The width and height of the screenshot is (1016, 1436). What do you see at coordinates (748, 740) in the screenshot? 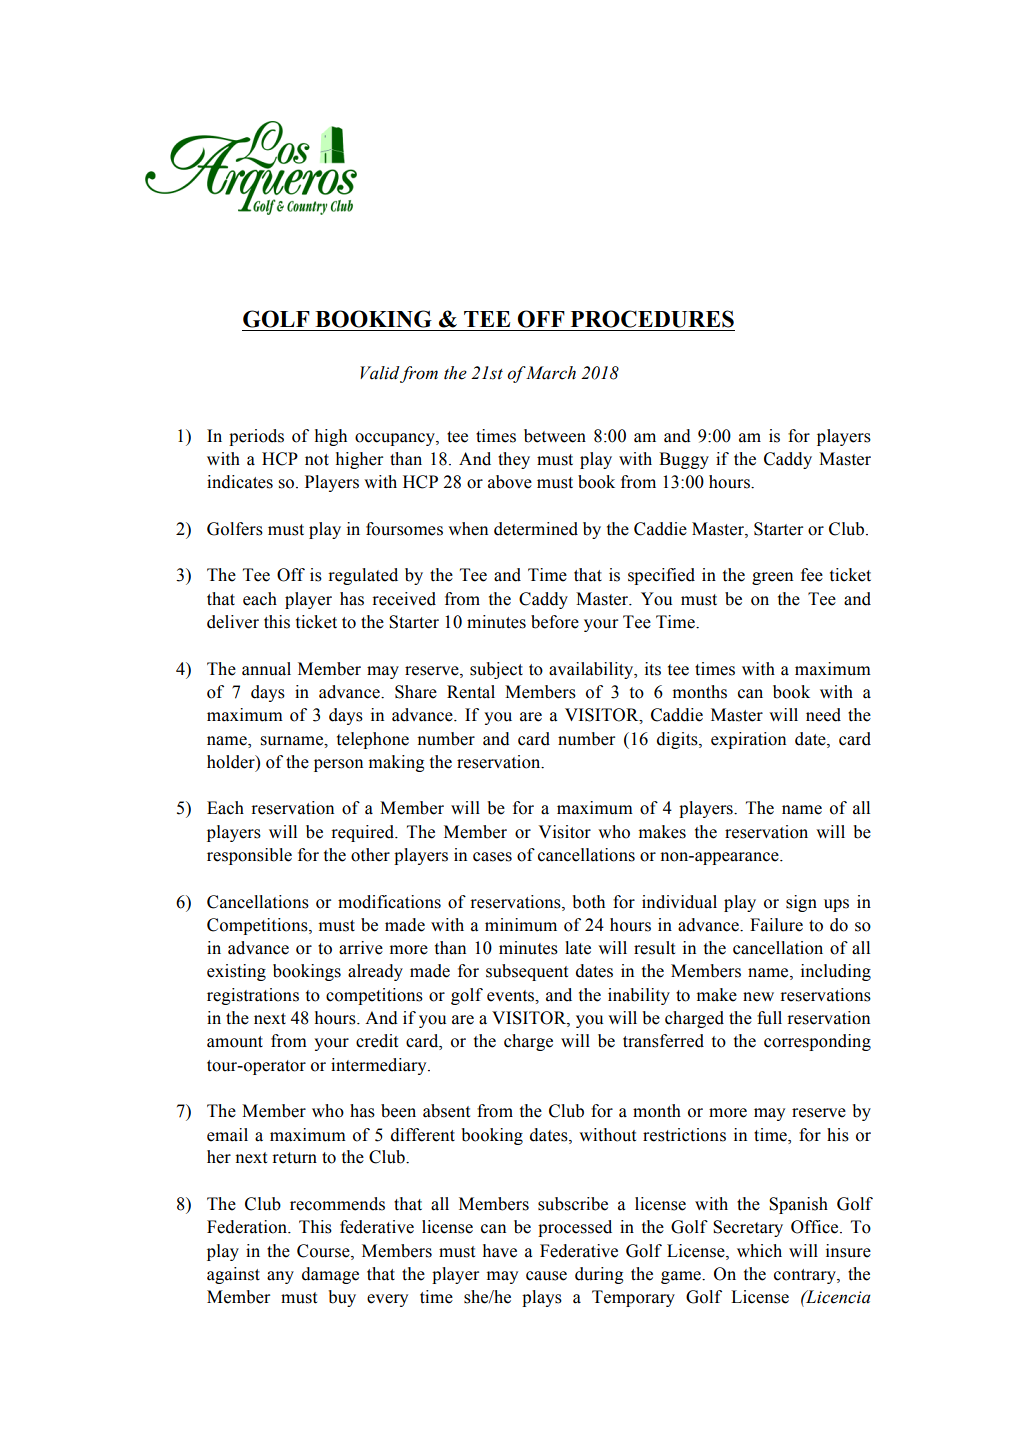
I see `expiration` at bounding box center [748, 740].
